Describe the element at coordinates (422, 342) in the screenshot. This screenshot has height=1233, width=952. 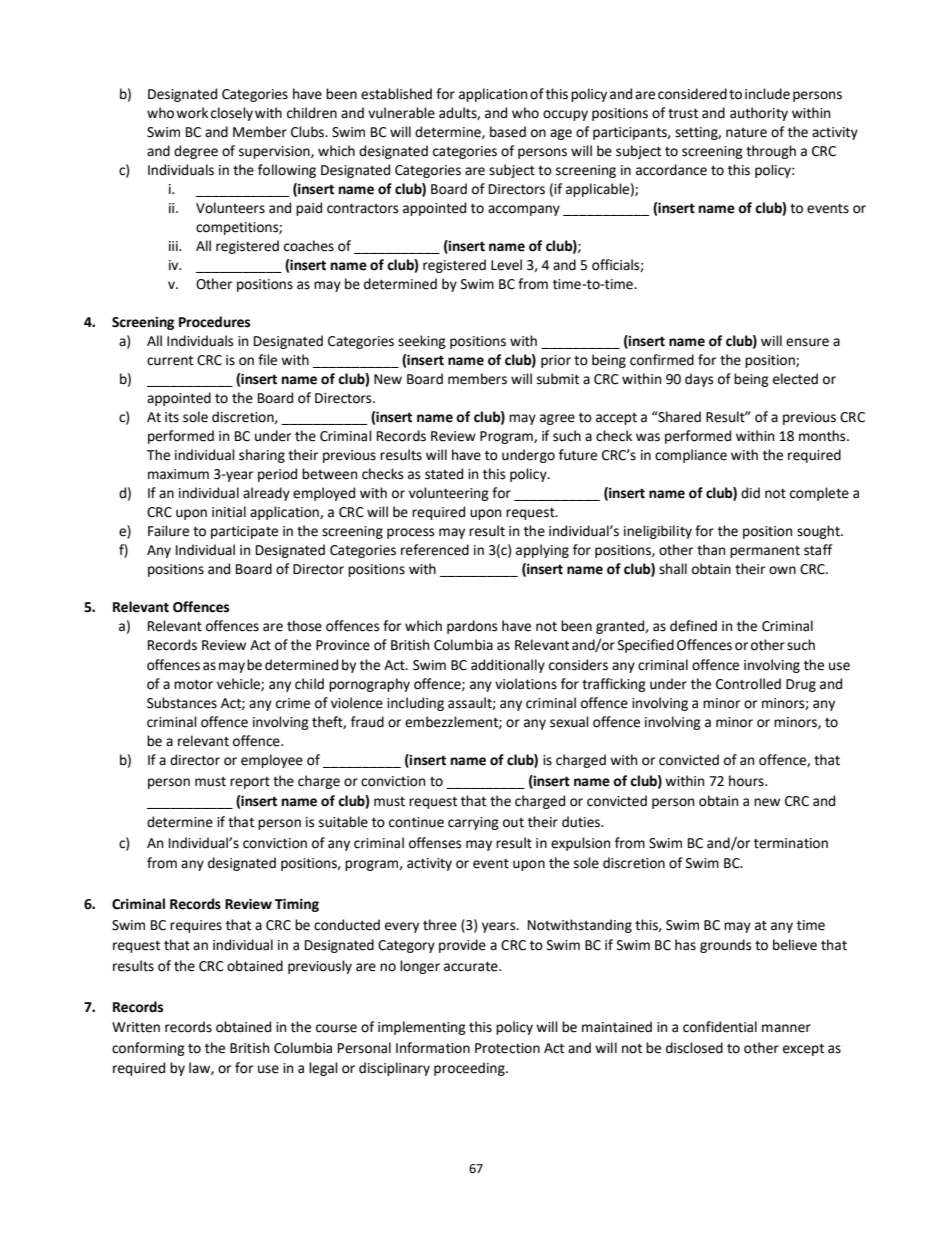
I see `seeking` at that location.
